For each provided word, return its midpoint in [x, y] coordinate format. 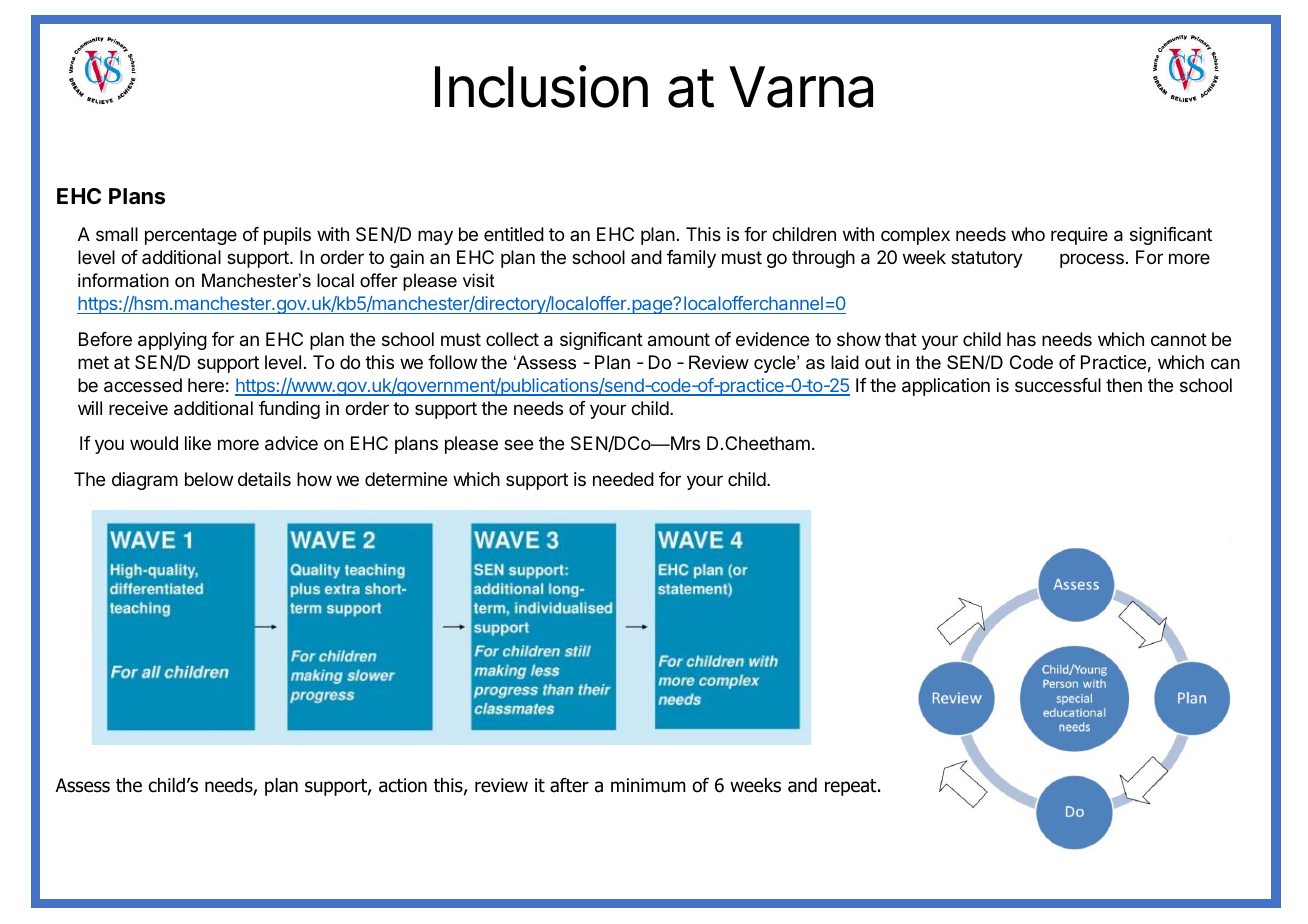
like [198, 443]
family [691, 259]
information [123, 280]
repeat [852, 787]
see [518, 444]
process [1092, 260]
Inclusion [541, 86]
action [403, 785]
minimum [648, 785]
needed [623, 479]
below [209, 479]
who [1028, 234]
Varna [801, 87]
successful [1058, 385]
